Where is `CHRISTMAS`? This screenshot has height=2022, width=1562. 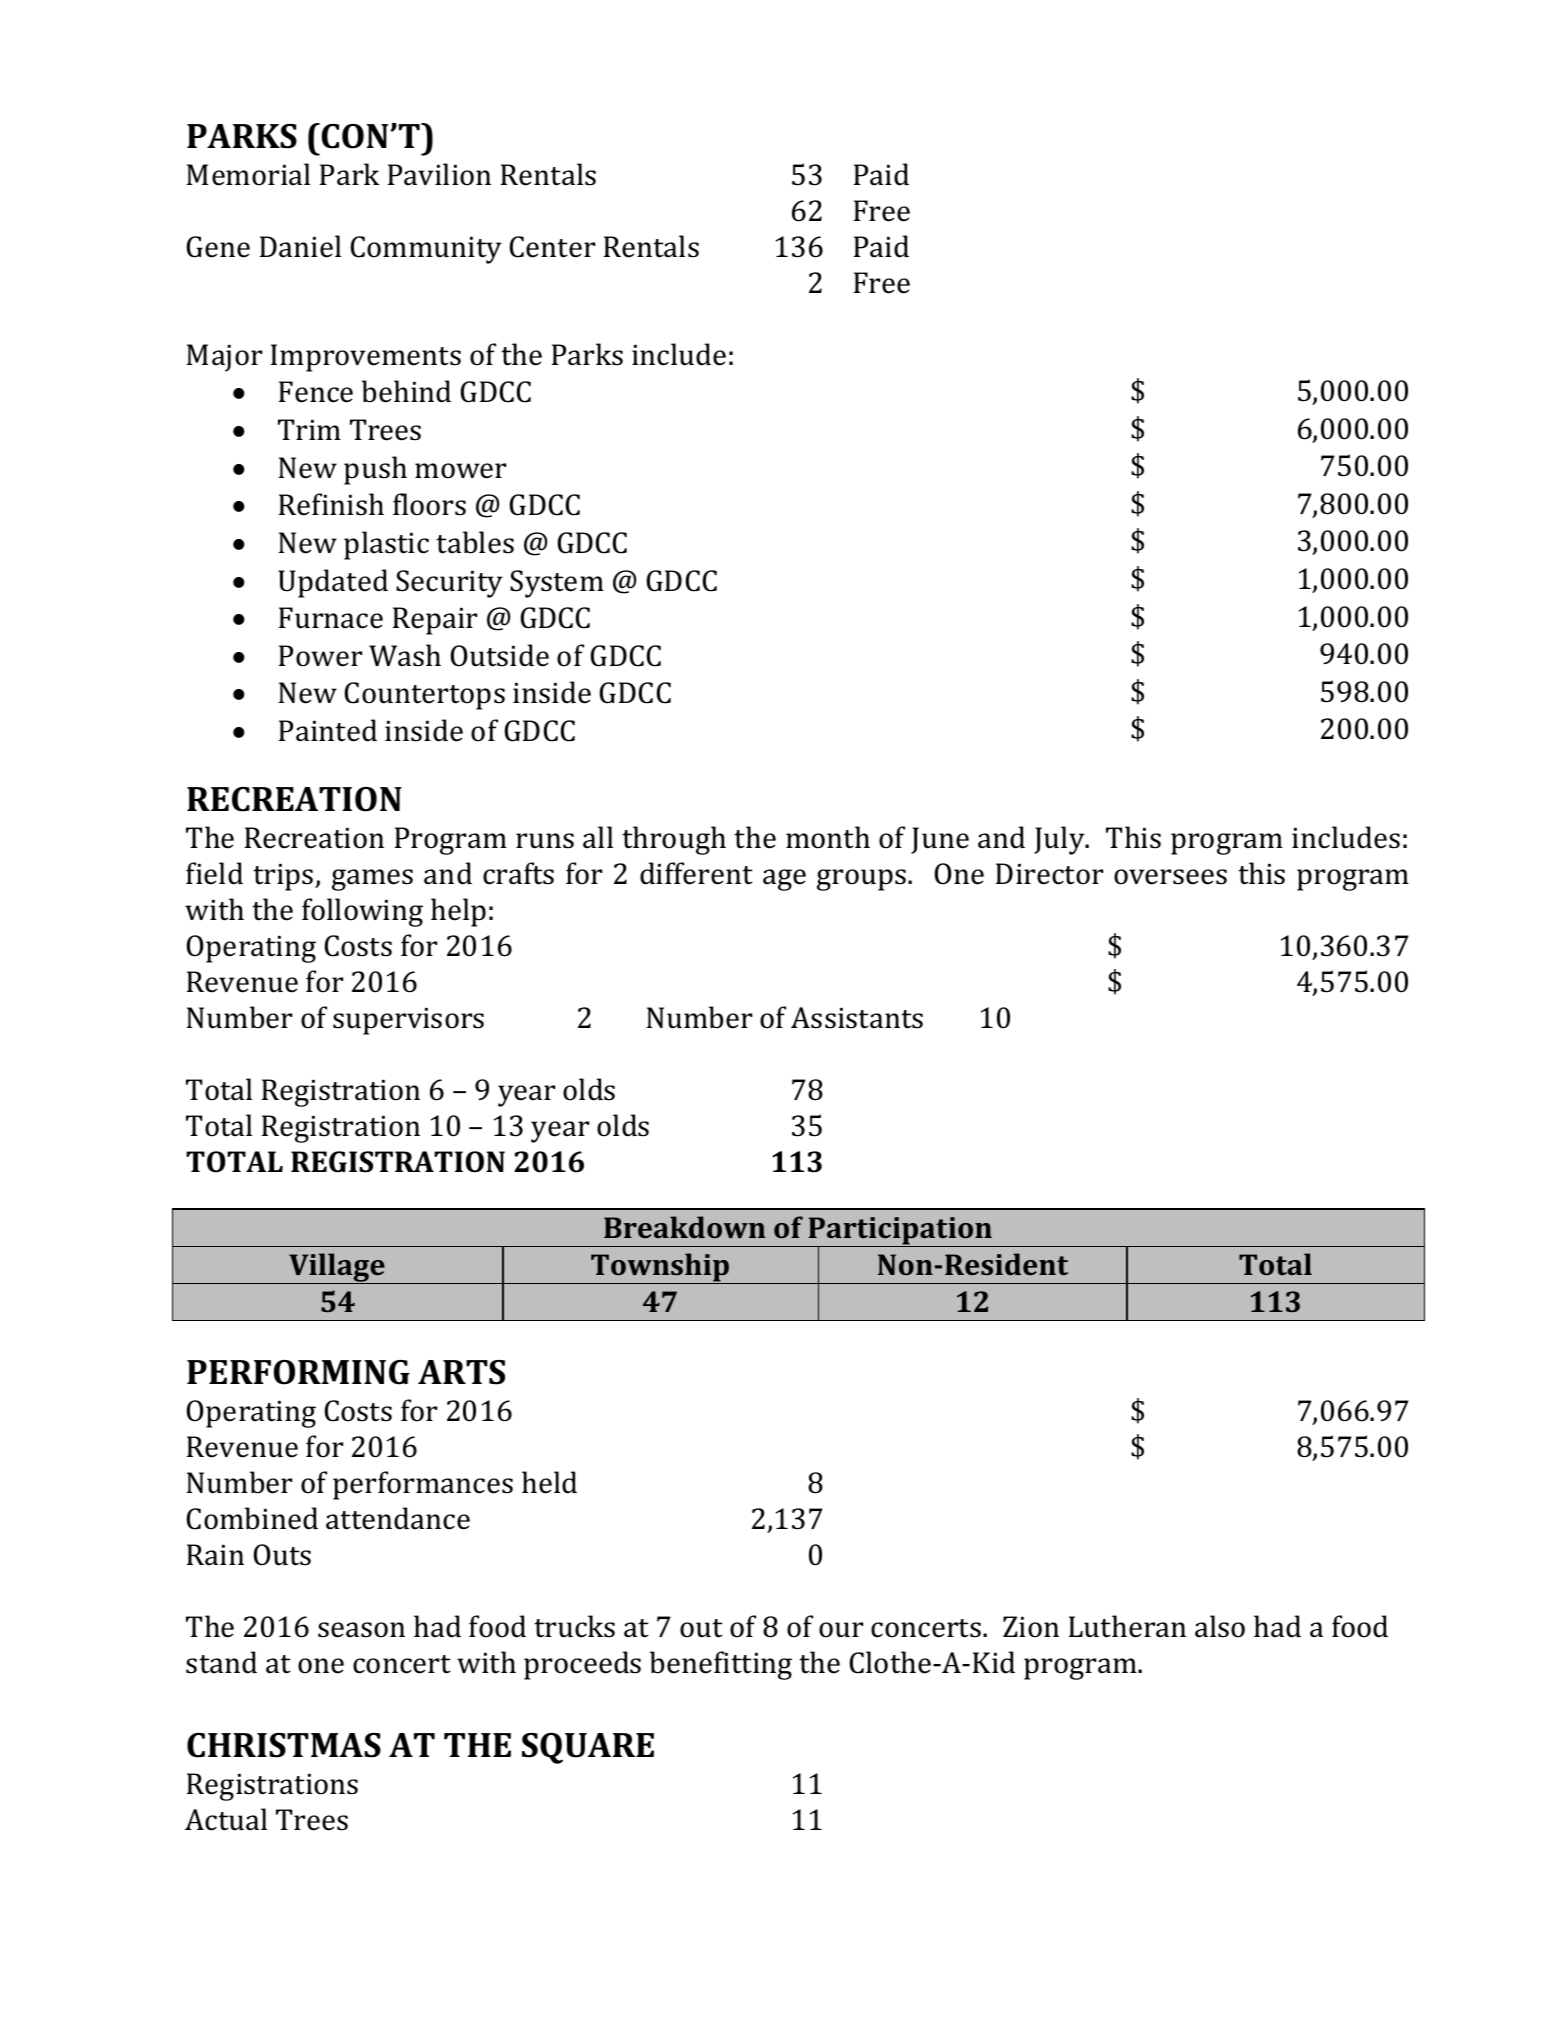
CHRISTMAS is located at coordinates (284, 1745).
